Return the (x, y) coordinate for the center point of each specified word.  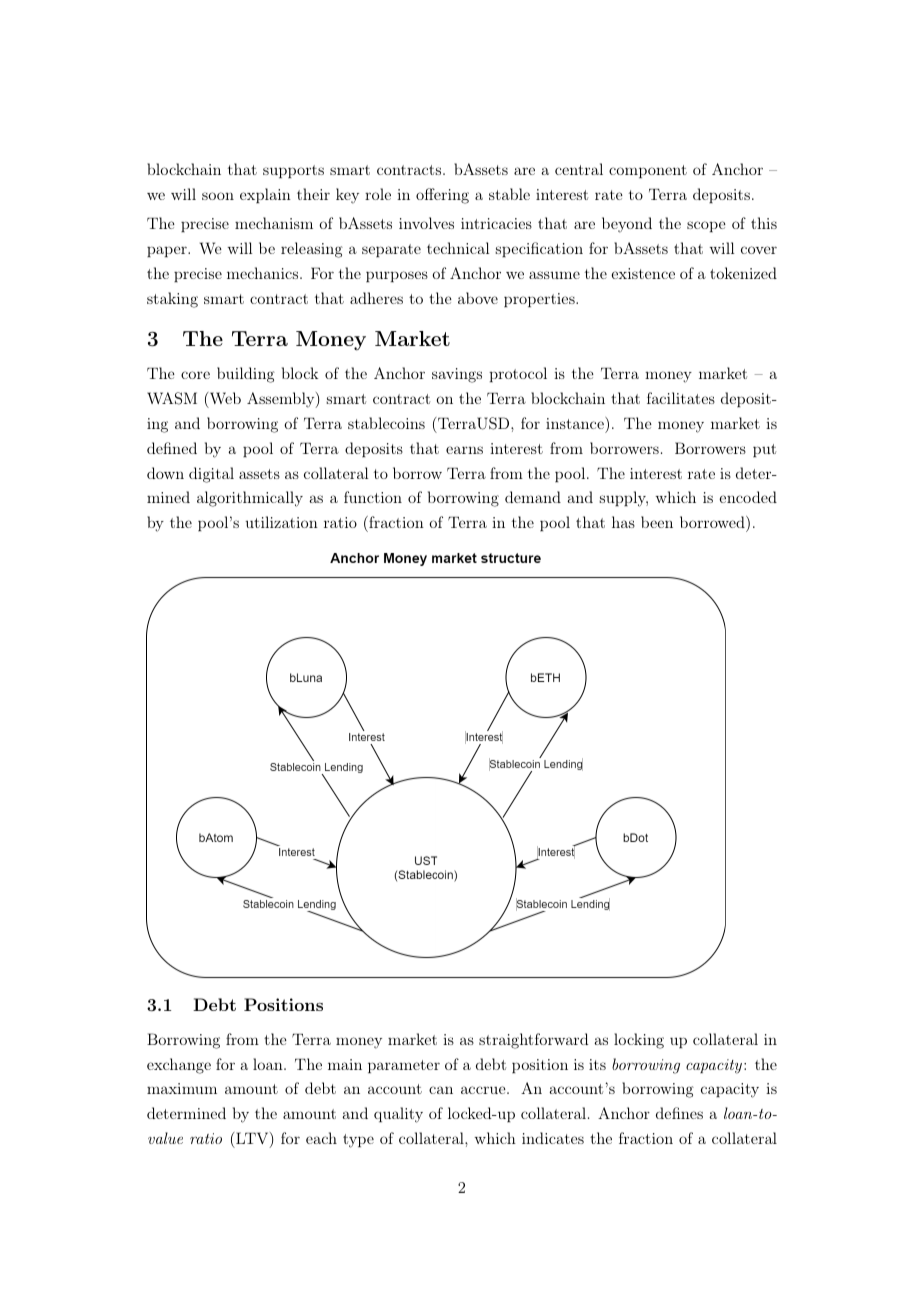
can (441, 1090)
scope (706, 226)
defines (679, 1113)
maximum (182, 1088)
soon (218, 196)
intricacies (496, 223)
